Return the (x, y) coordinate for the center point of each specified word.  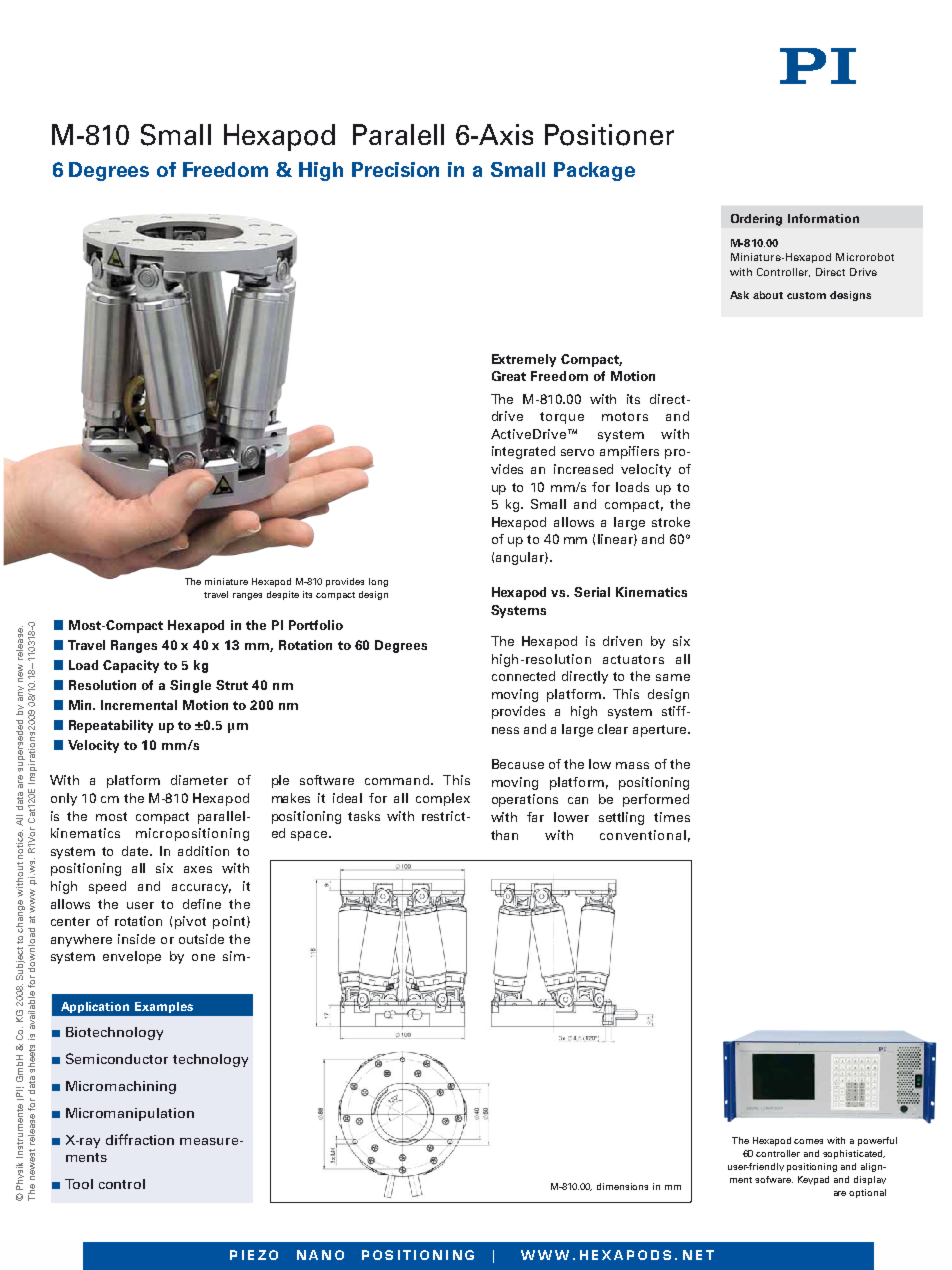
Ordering (756, 220)
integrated (523, 452)
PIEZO (254, 1255)
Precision (395, 169)
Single (190, 686)
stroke (671, 522)
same (673, 677)
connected (523, 676)
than (504, 835)
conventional (643, 835)
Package (594, 171)
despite (283, 595)
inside (136, 939)
